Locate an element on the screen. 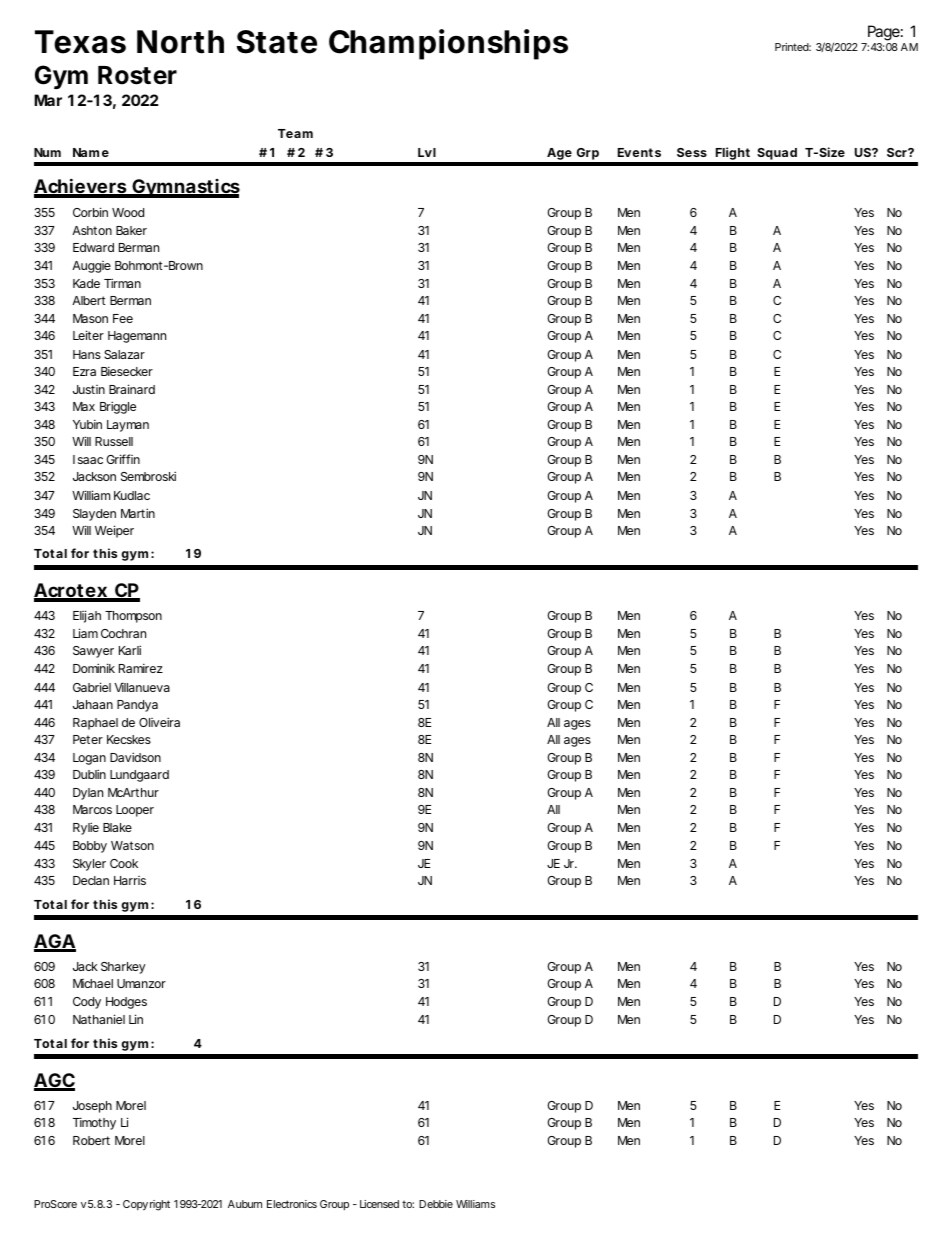 This screenshot has height=1233, width=952. Thompson is located at coordinates (133, 617).
